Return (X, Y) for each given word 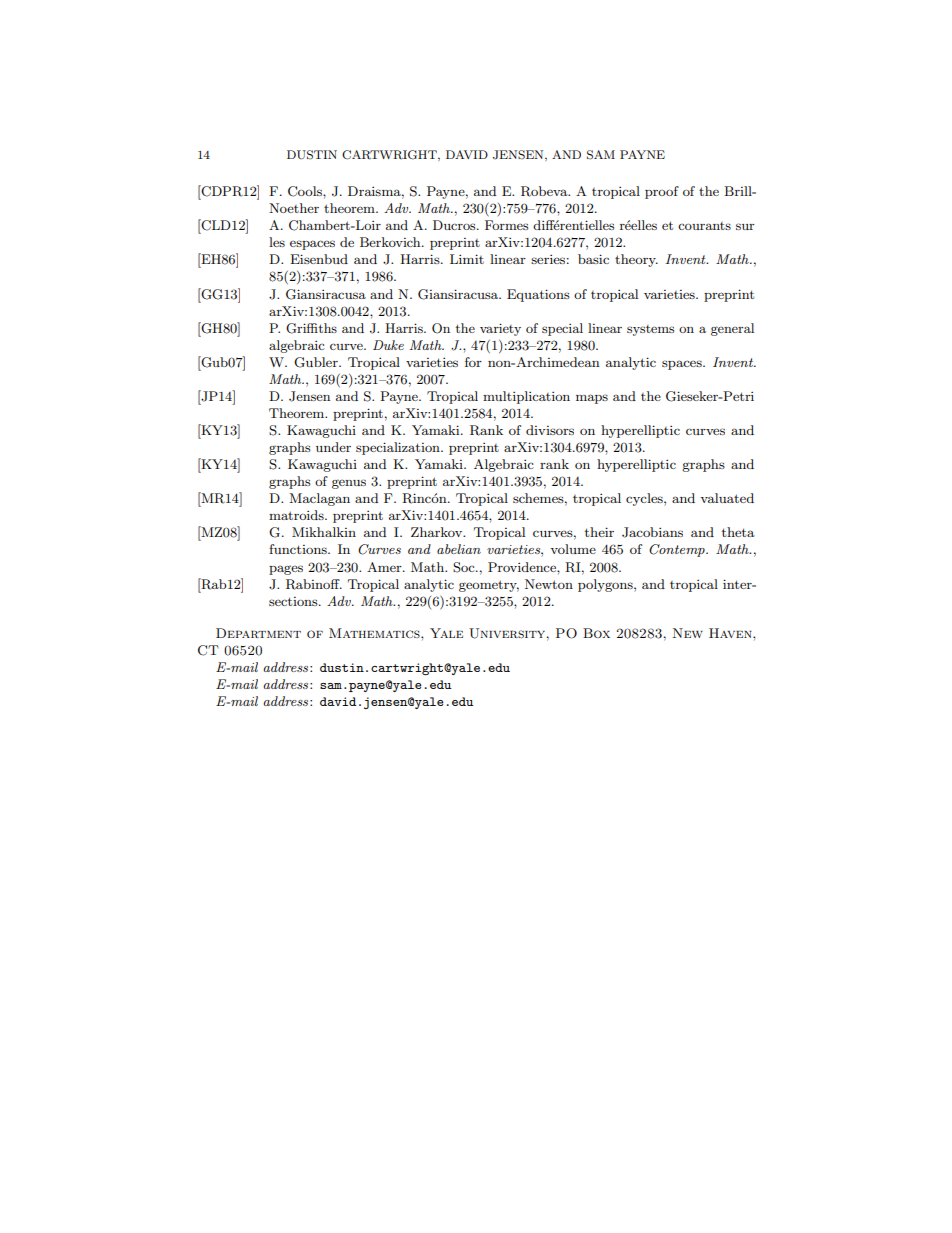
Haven (731, 633)
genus (349, 484)
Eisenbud (319, 259)
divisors (550, 430)
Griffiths (311, 328)
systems (650, 330)
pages (286, 570)
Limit (467, 259)
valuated (727, 498)
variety (500, 329)
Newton (549, 584)
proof (662, 192)
